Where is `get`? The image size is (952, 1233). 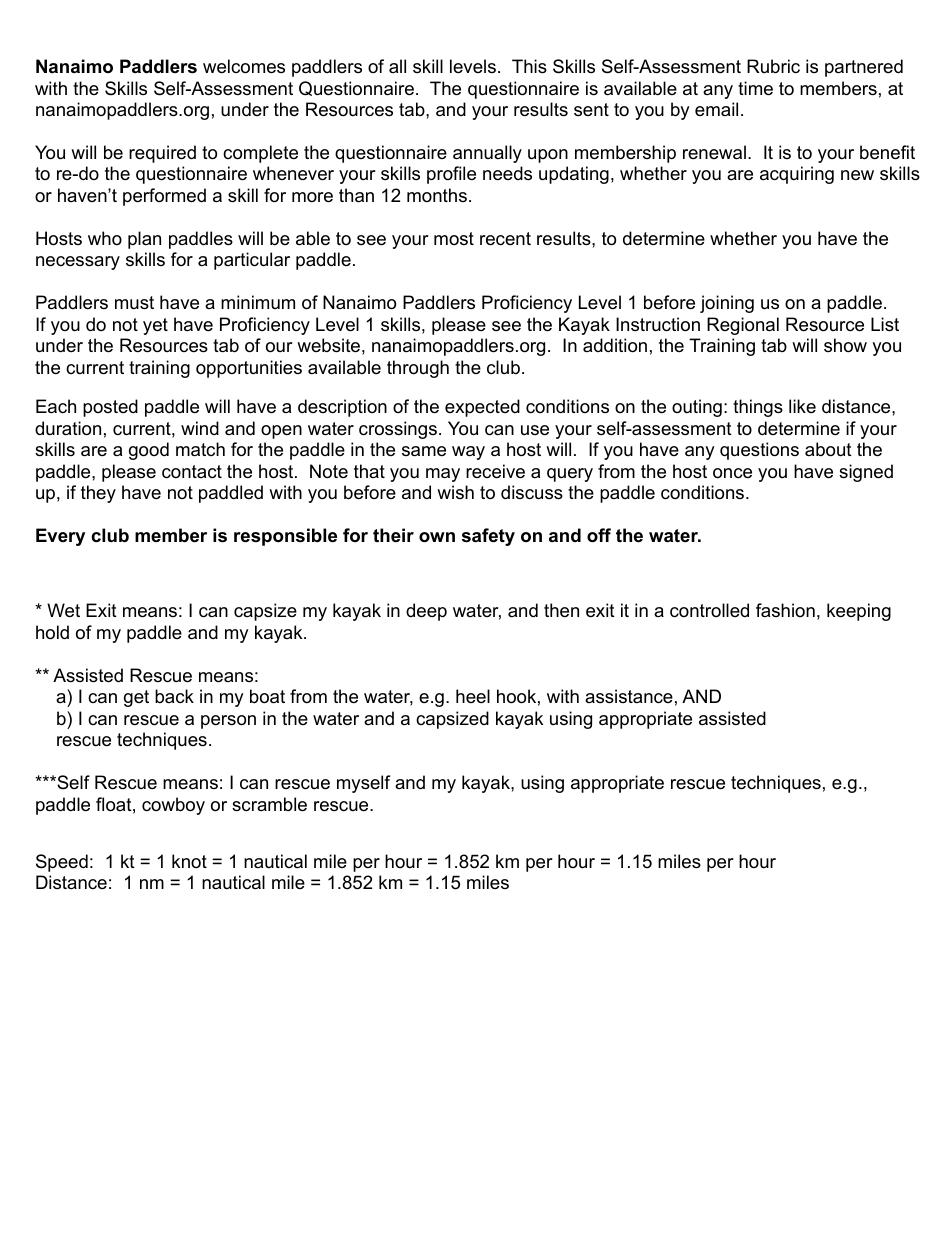
get is located at coordinates (136, 698).
